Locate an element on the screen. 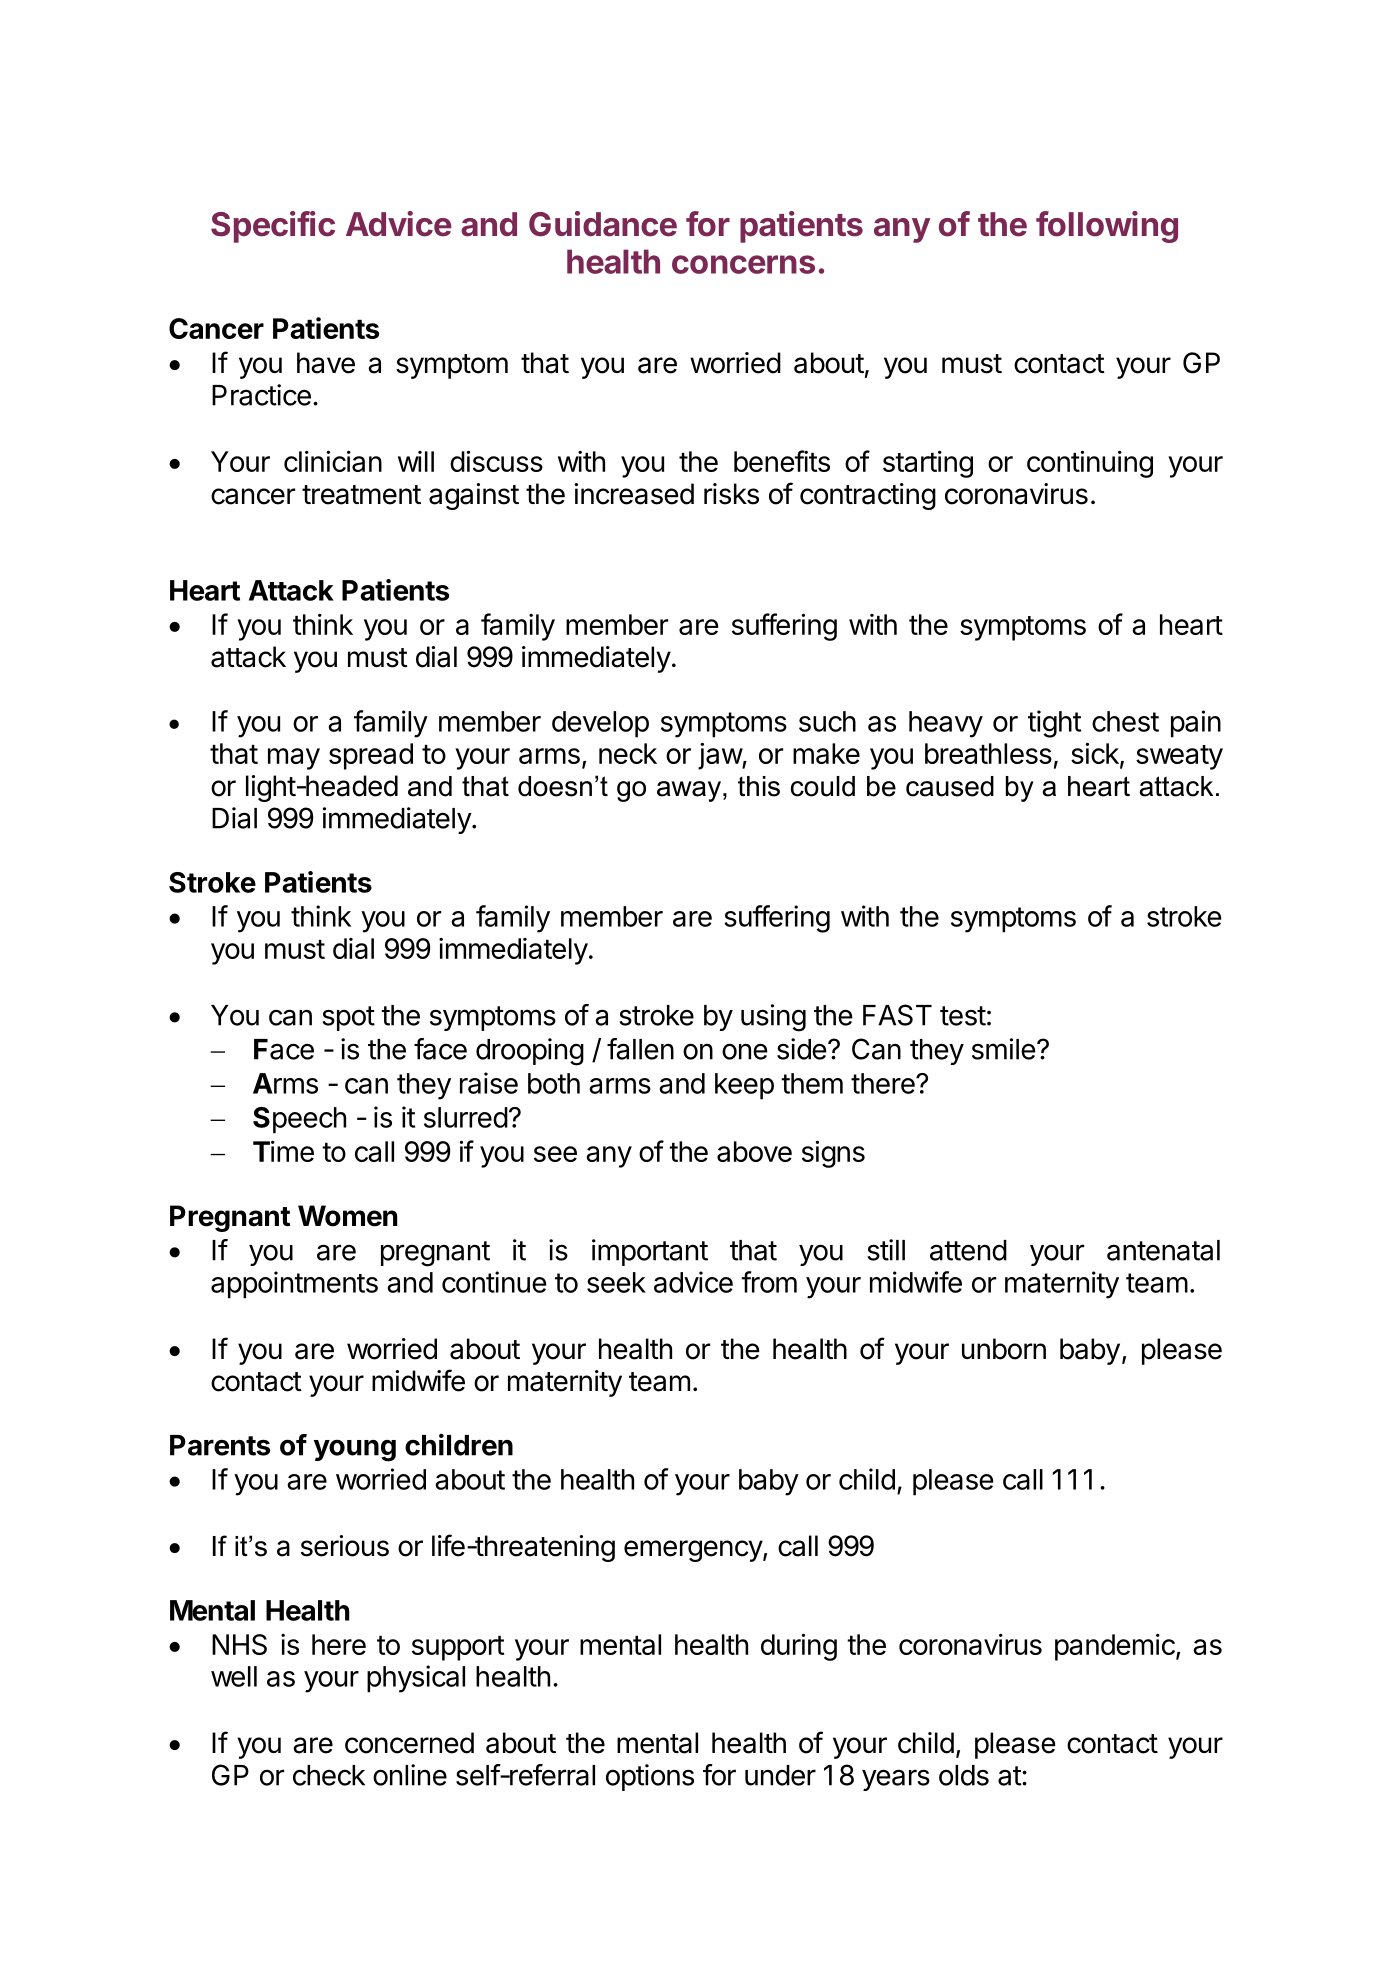  young is located at coordinates (355, 1450).
